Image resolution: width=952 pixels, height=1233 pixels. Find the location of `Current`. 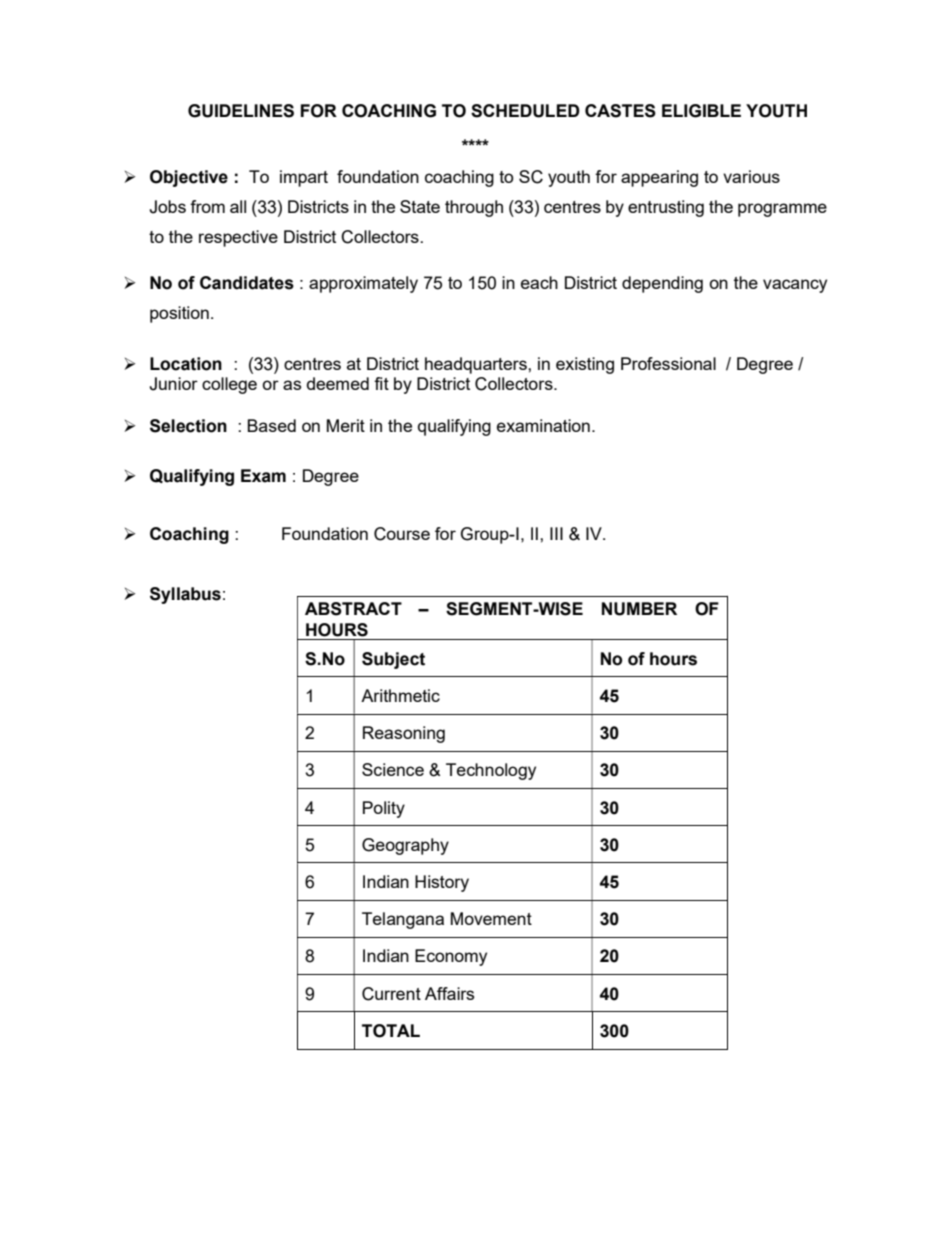

Current is located at coordinates (391, 994).
